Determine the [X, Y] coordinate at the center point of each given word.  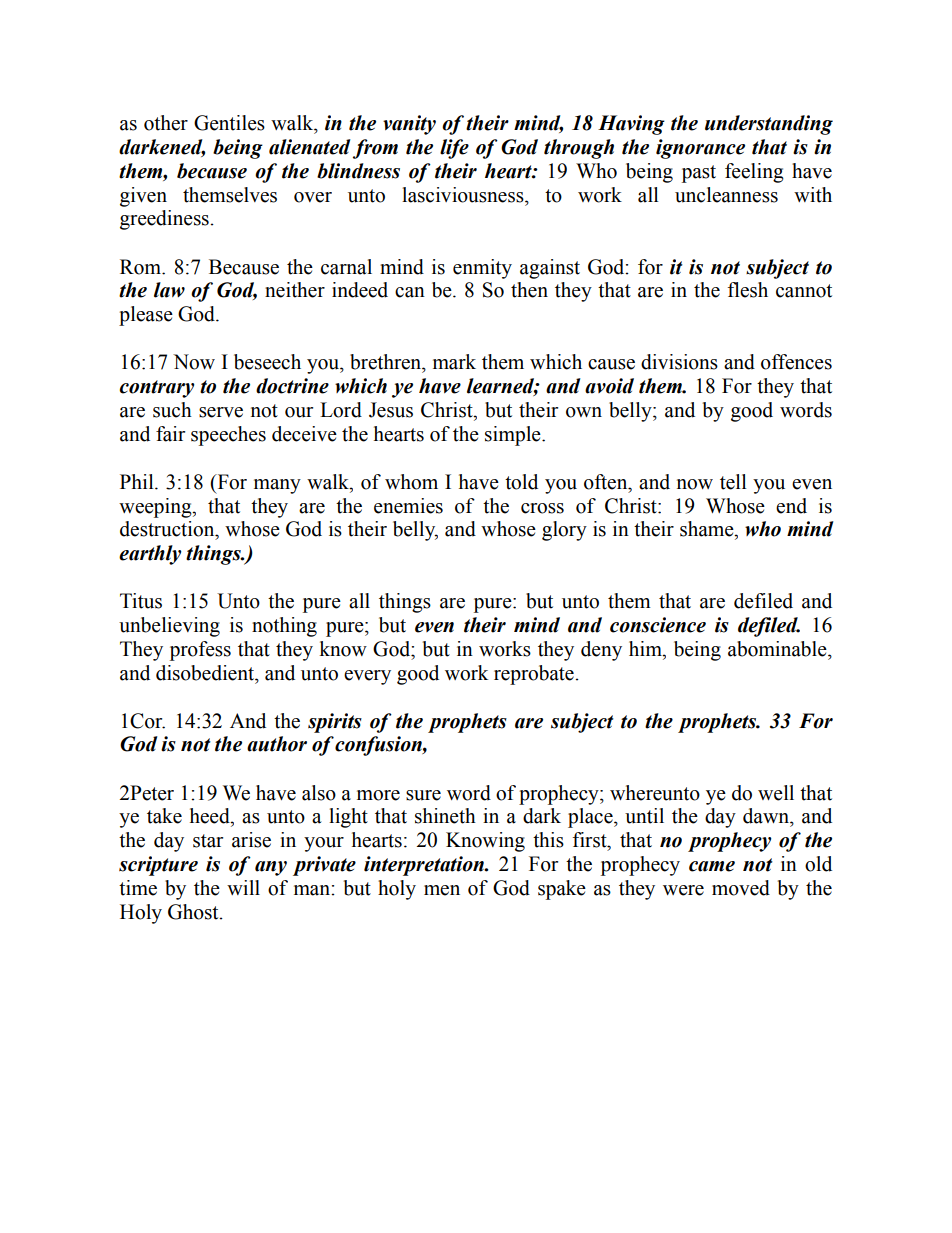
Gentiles [229, 123]
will [243, 887]
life [454, 149]
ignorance [700, 149]
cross [542, 508]
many [277, 486]
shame [708, 529]
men [442, 890]
